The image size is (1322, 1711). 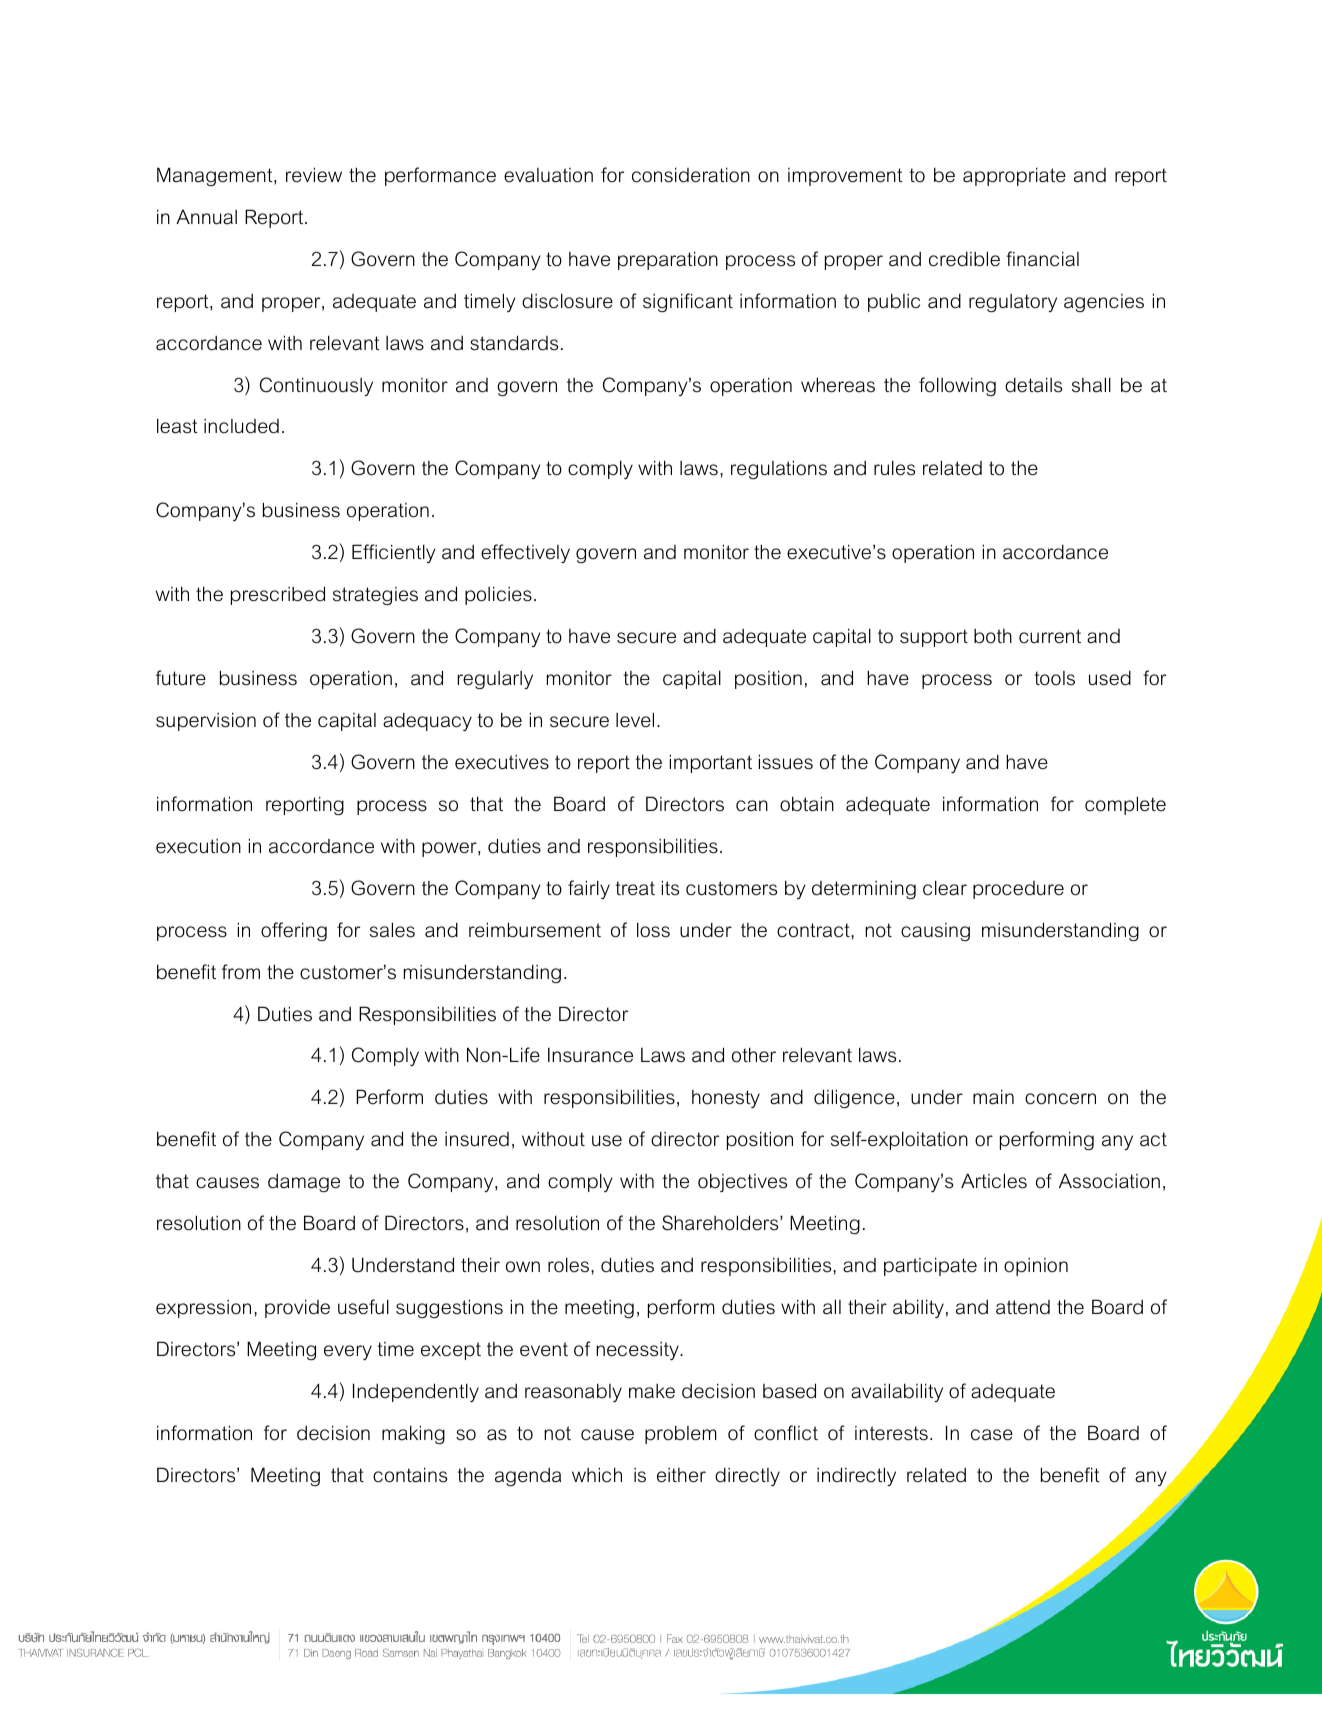 What do you see at coordinates (314, 175) in the screenshot?
I see `review` at bounding box center [314, 175].
